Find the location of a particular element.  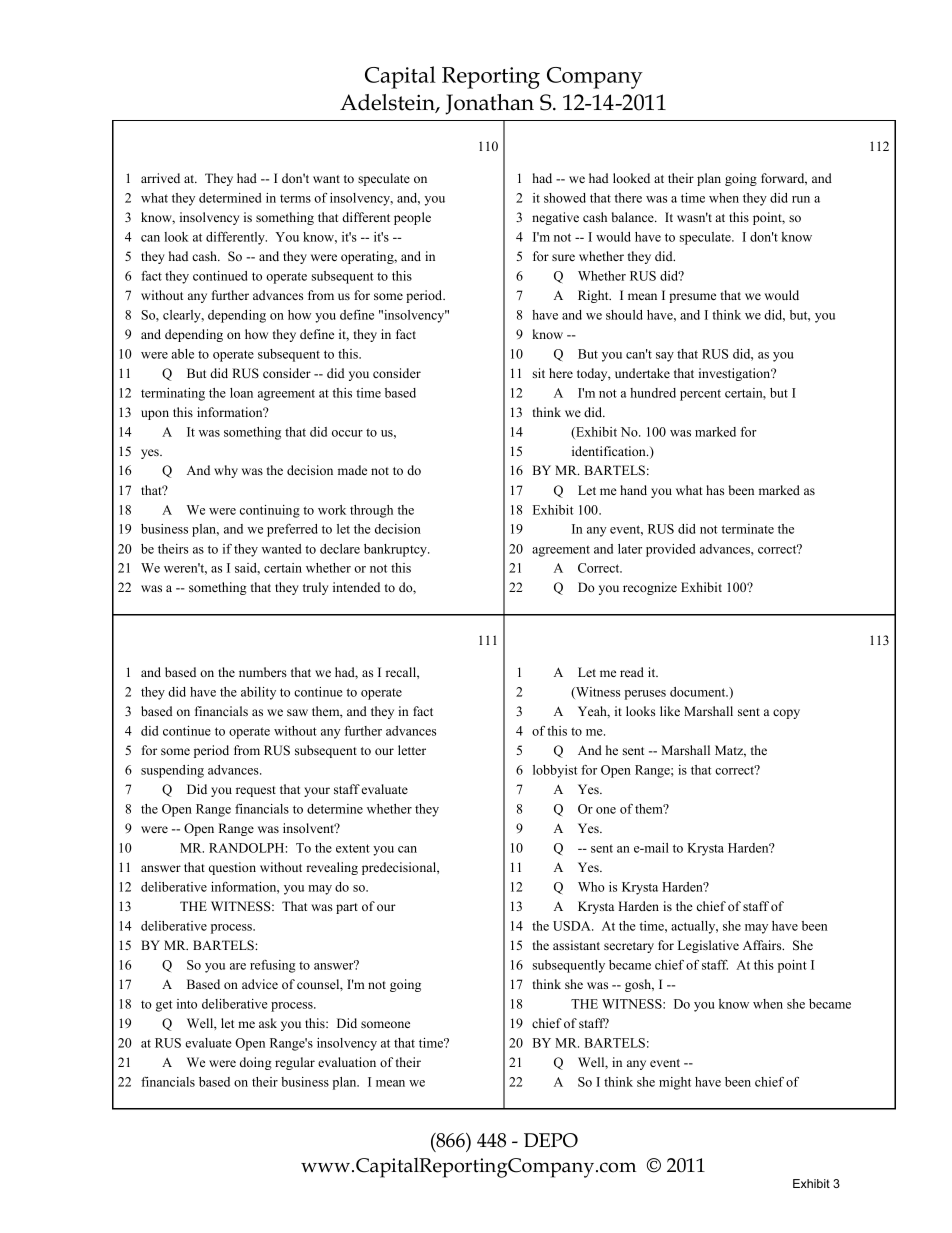

Jonathan is located at coordinates (489, 104).
